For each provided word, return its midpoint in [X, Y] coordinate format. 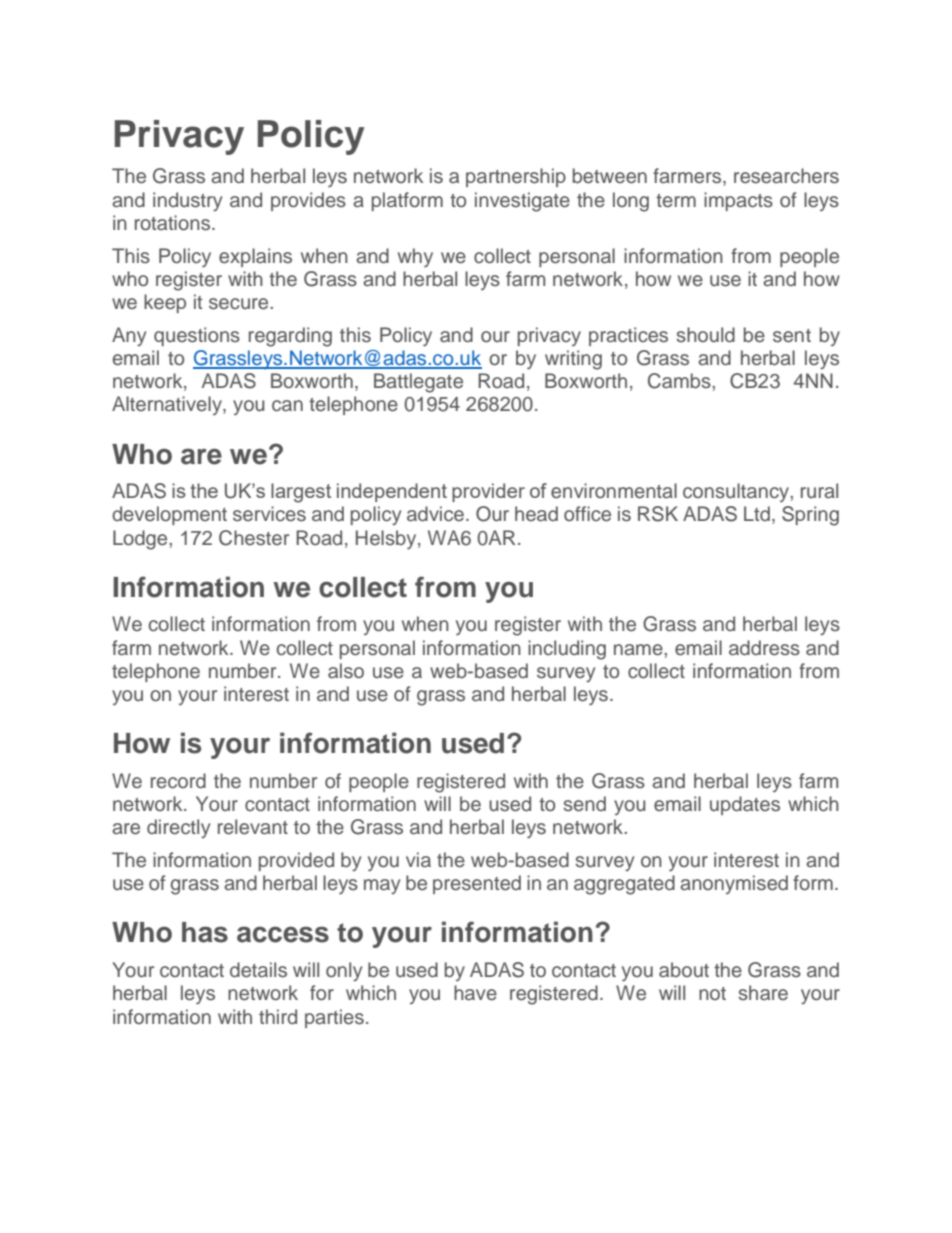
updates [745, 805]
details [258, 970]
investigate [522, 202]
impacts [738, 201]
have [475, 993]
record [178, 781]
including [567, 650]
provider [488, 492]
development [169, 515]
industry [187, 202]
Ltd [757, 513]
